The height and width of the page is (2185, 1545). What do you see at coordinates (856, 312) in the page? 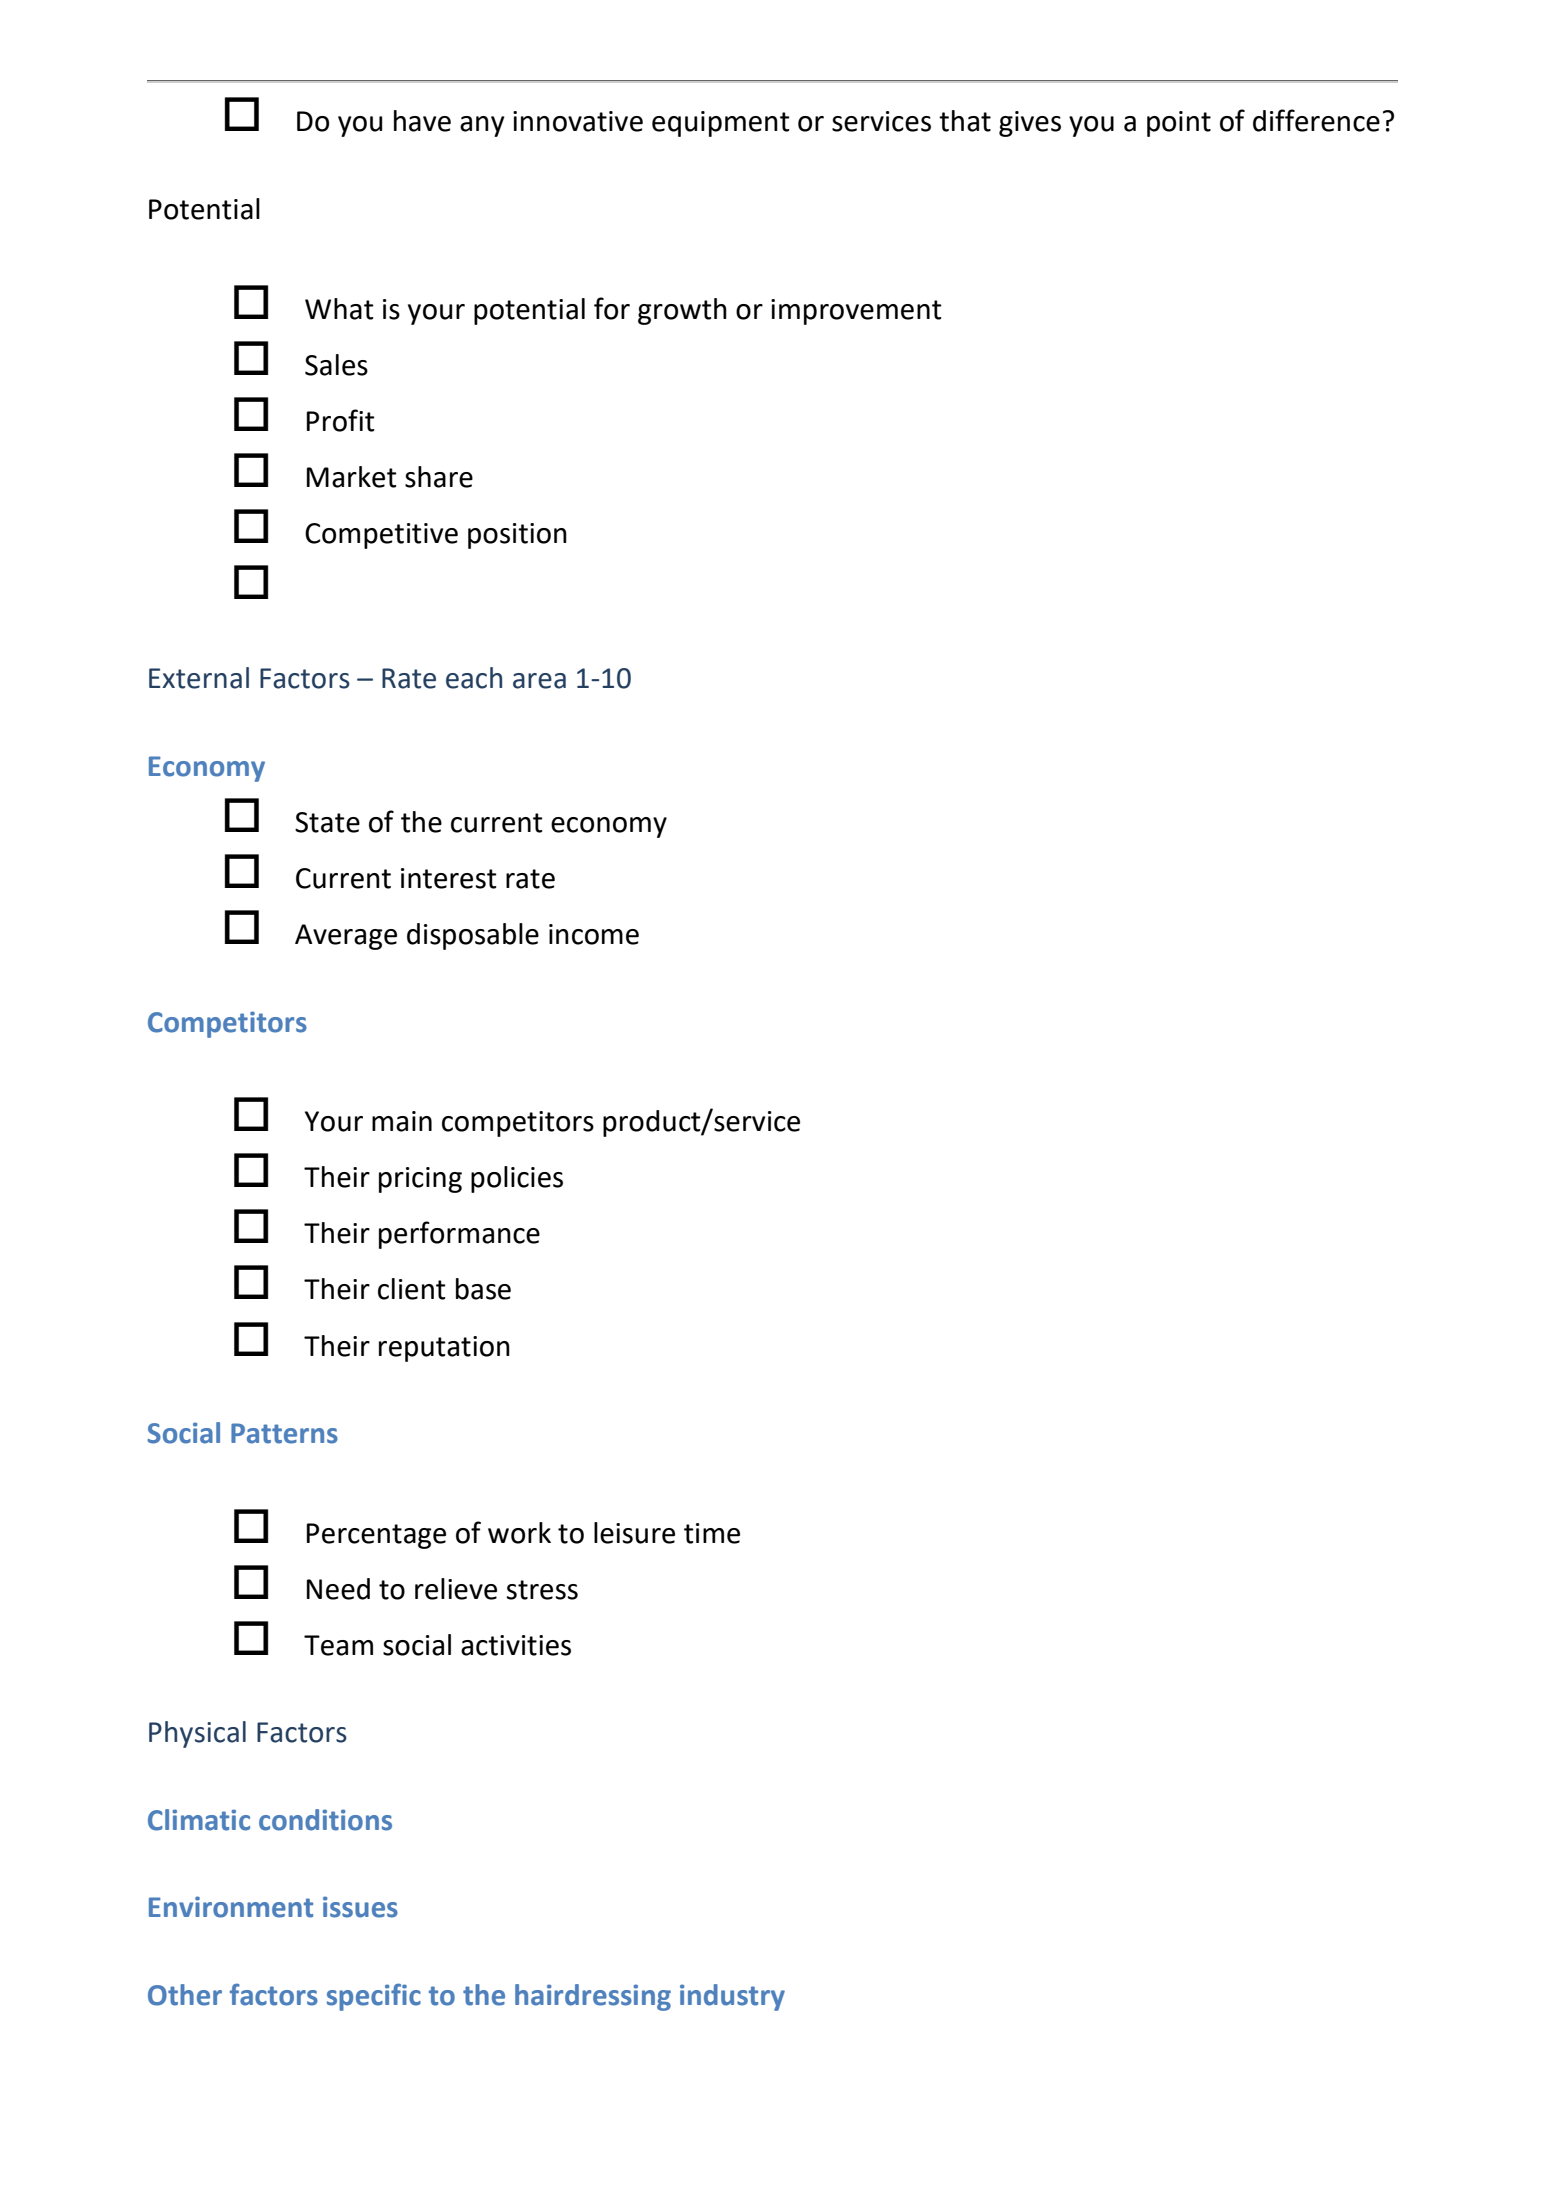
I see `improvement` at bounding box center [856, 312].
